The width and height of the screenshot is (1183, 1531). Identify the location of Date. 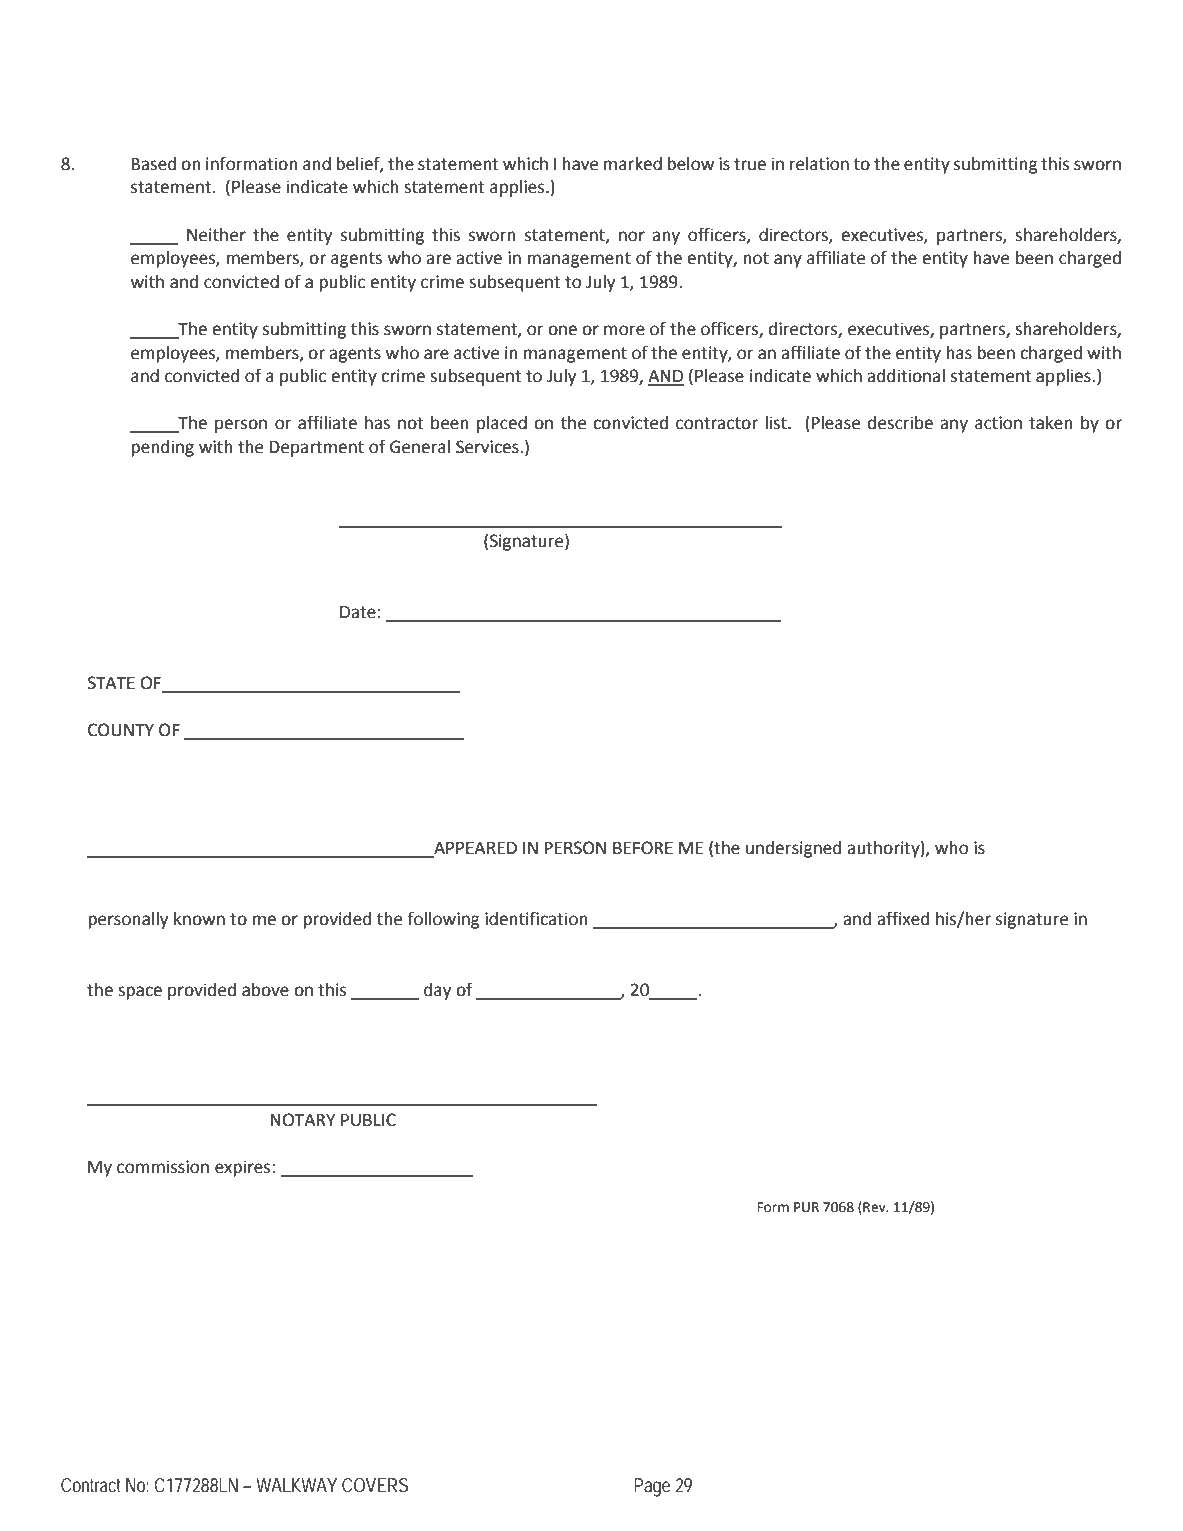
(358, 612).
